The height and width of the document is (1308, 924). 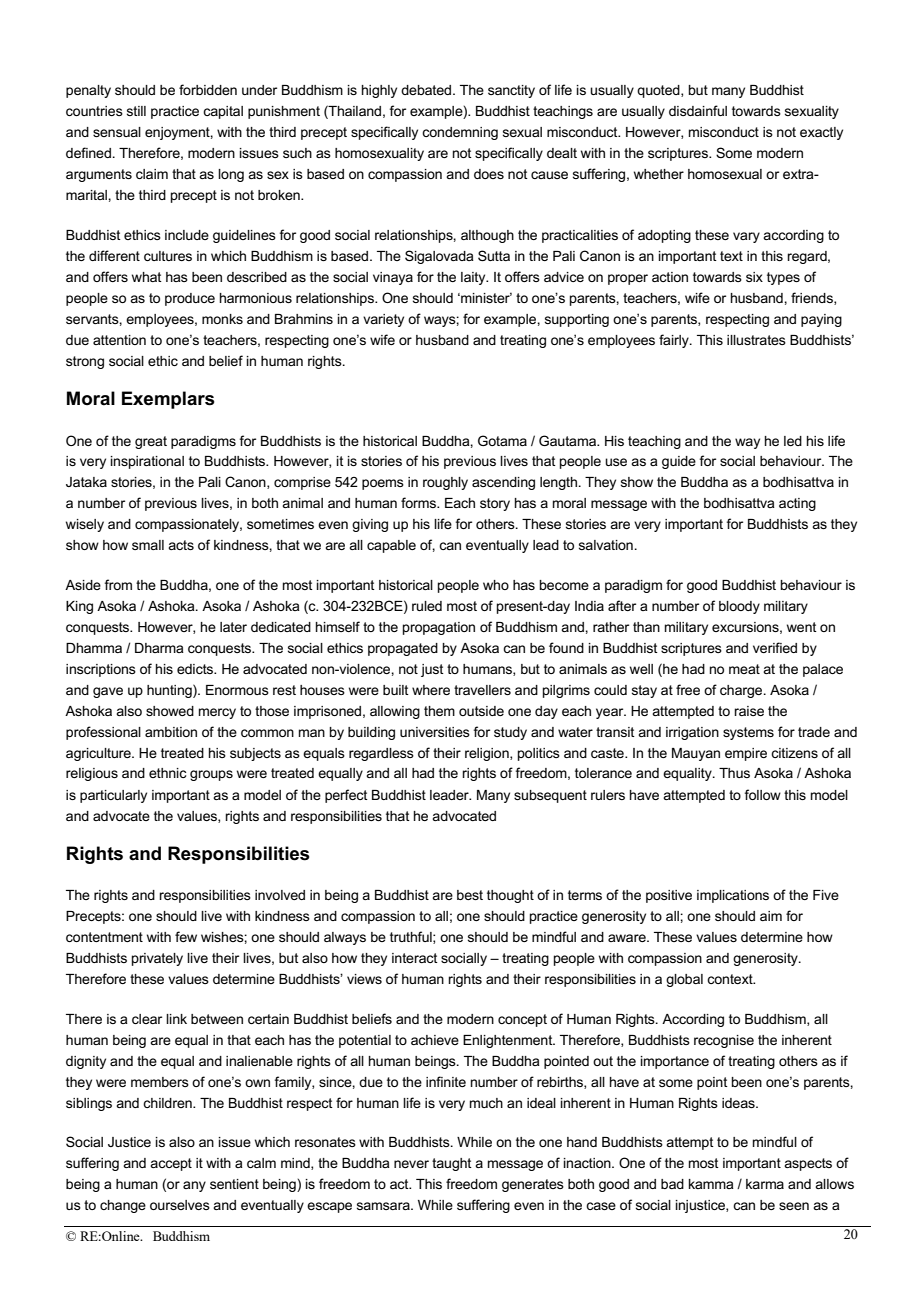 What do you see at coordinates (460, 133) in the document?
I see `condemning` at bounding box center [460, 133].
